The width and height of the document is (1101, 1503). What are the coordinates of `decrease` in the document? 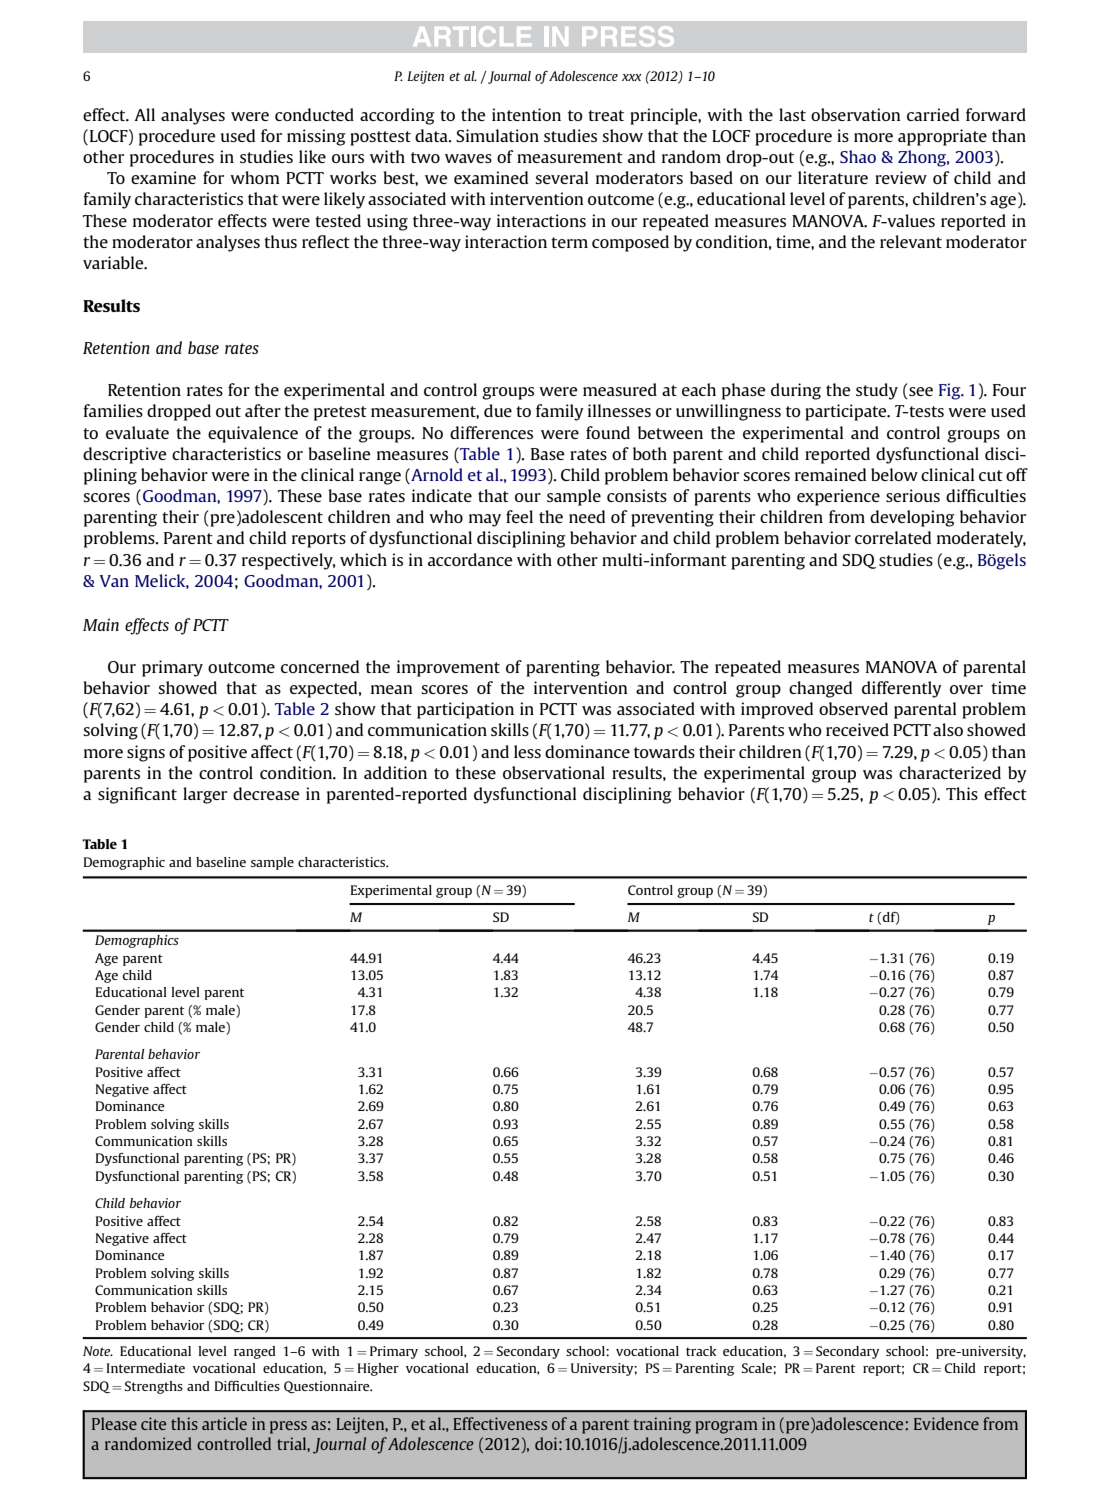 It's located at (266, 793).
